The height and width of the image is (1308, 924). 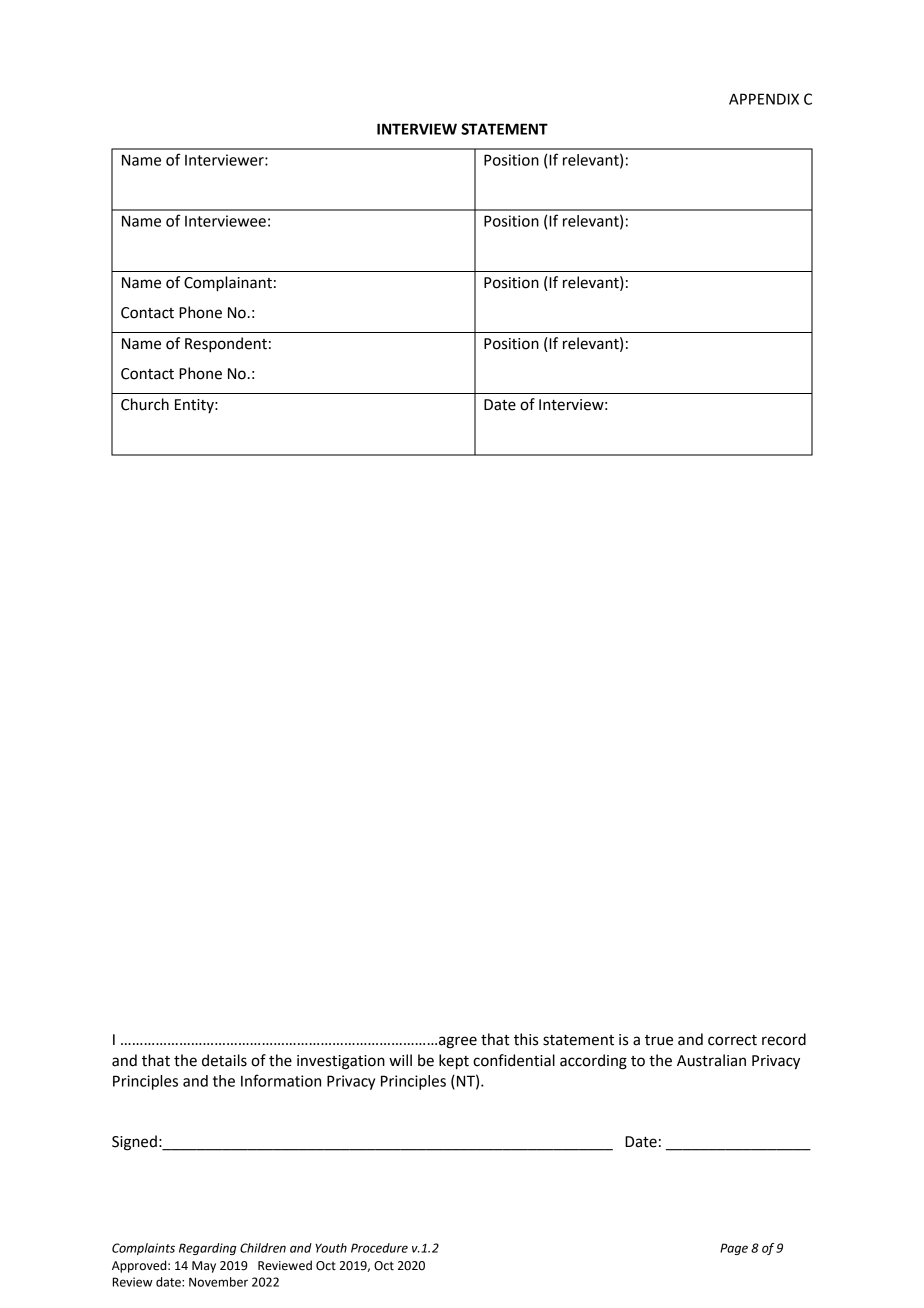 I want to click on APPENDIX, so click(x=764, y=99).
